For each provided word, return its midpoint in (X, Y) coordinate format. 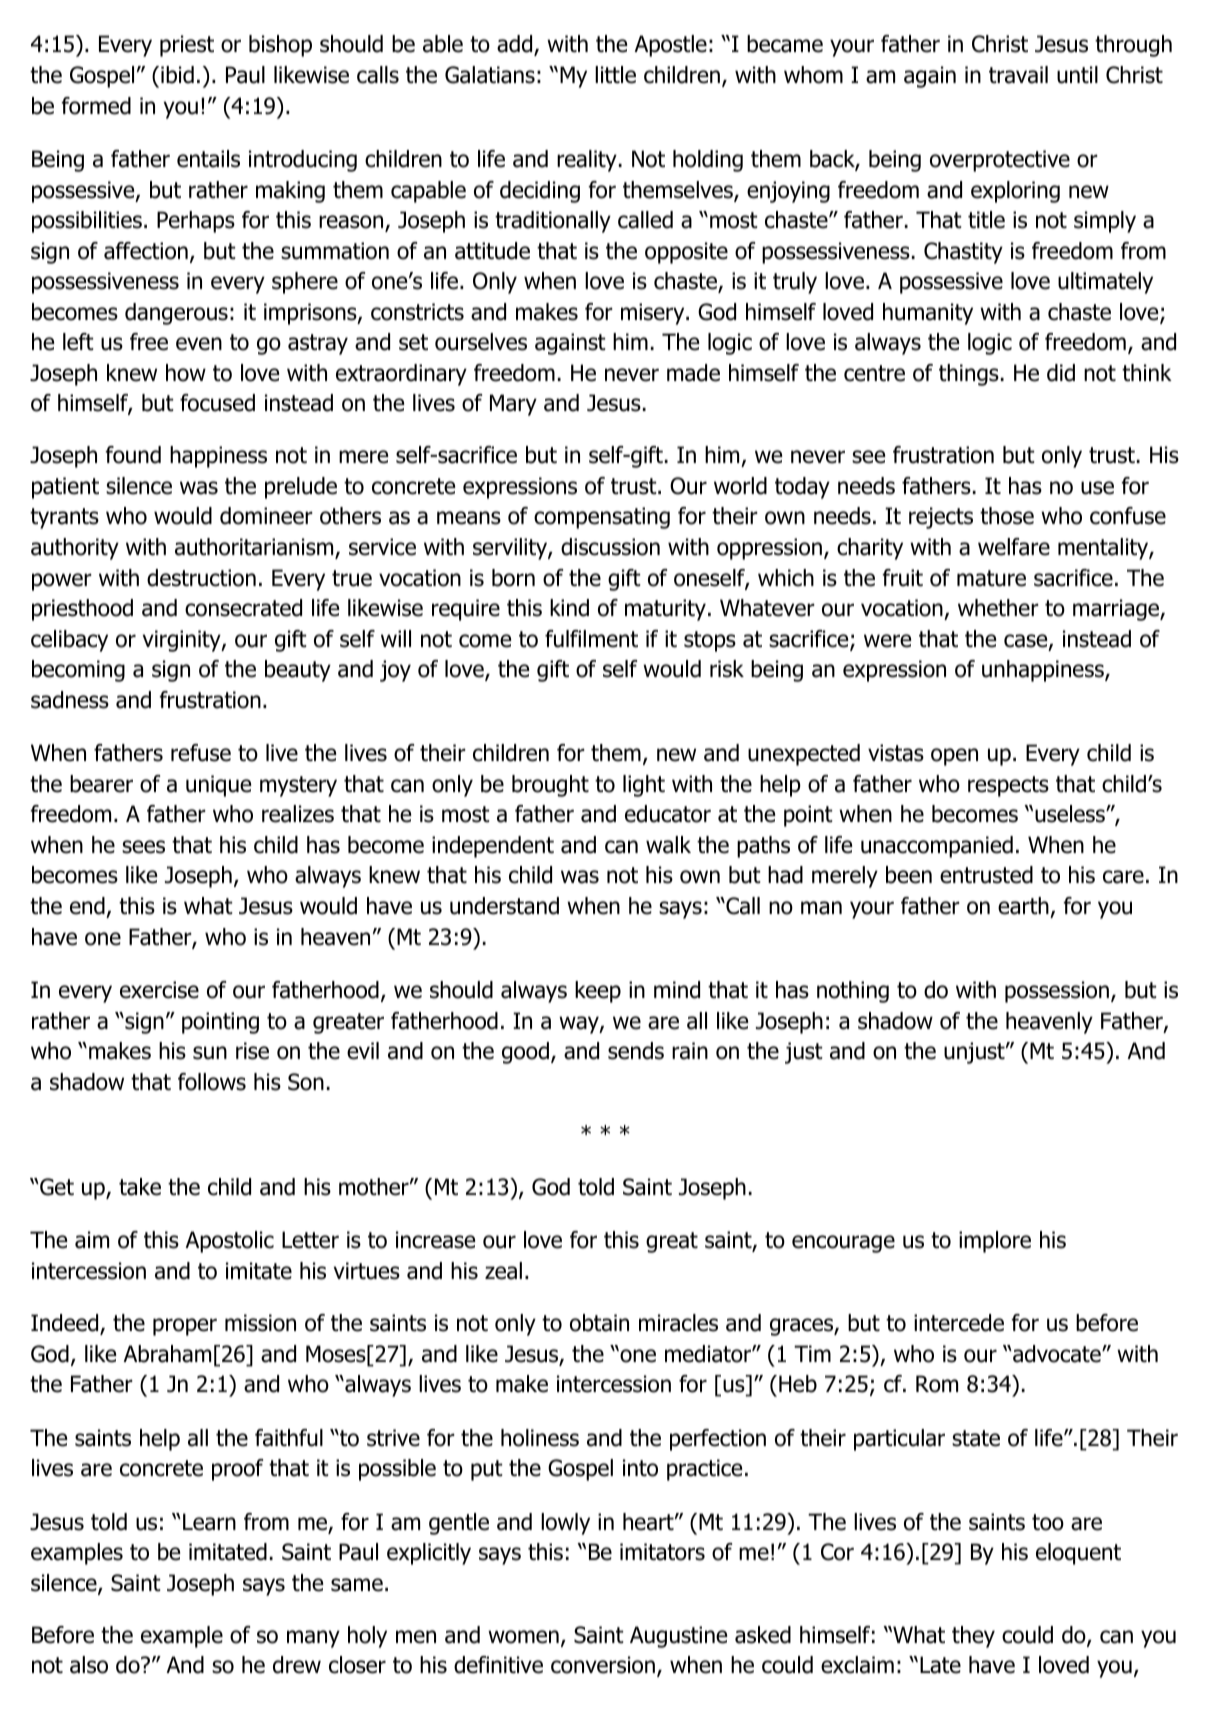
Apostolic (229, 1242)
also (89, 1665)
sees (143, 847)
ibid (177, 75)
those (1007, 516)
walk (668, 845)
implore (995, 1242)
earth (1023, 906)
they (973, 1637)
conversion (603, 1665)
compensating (602, 518)
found (133, 455)
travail (1018, 75)
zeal (503, 1271)
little (615, 75)
